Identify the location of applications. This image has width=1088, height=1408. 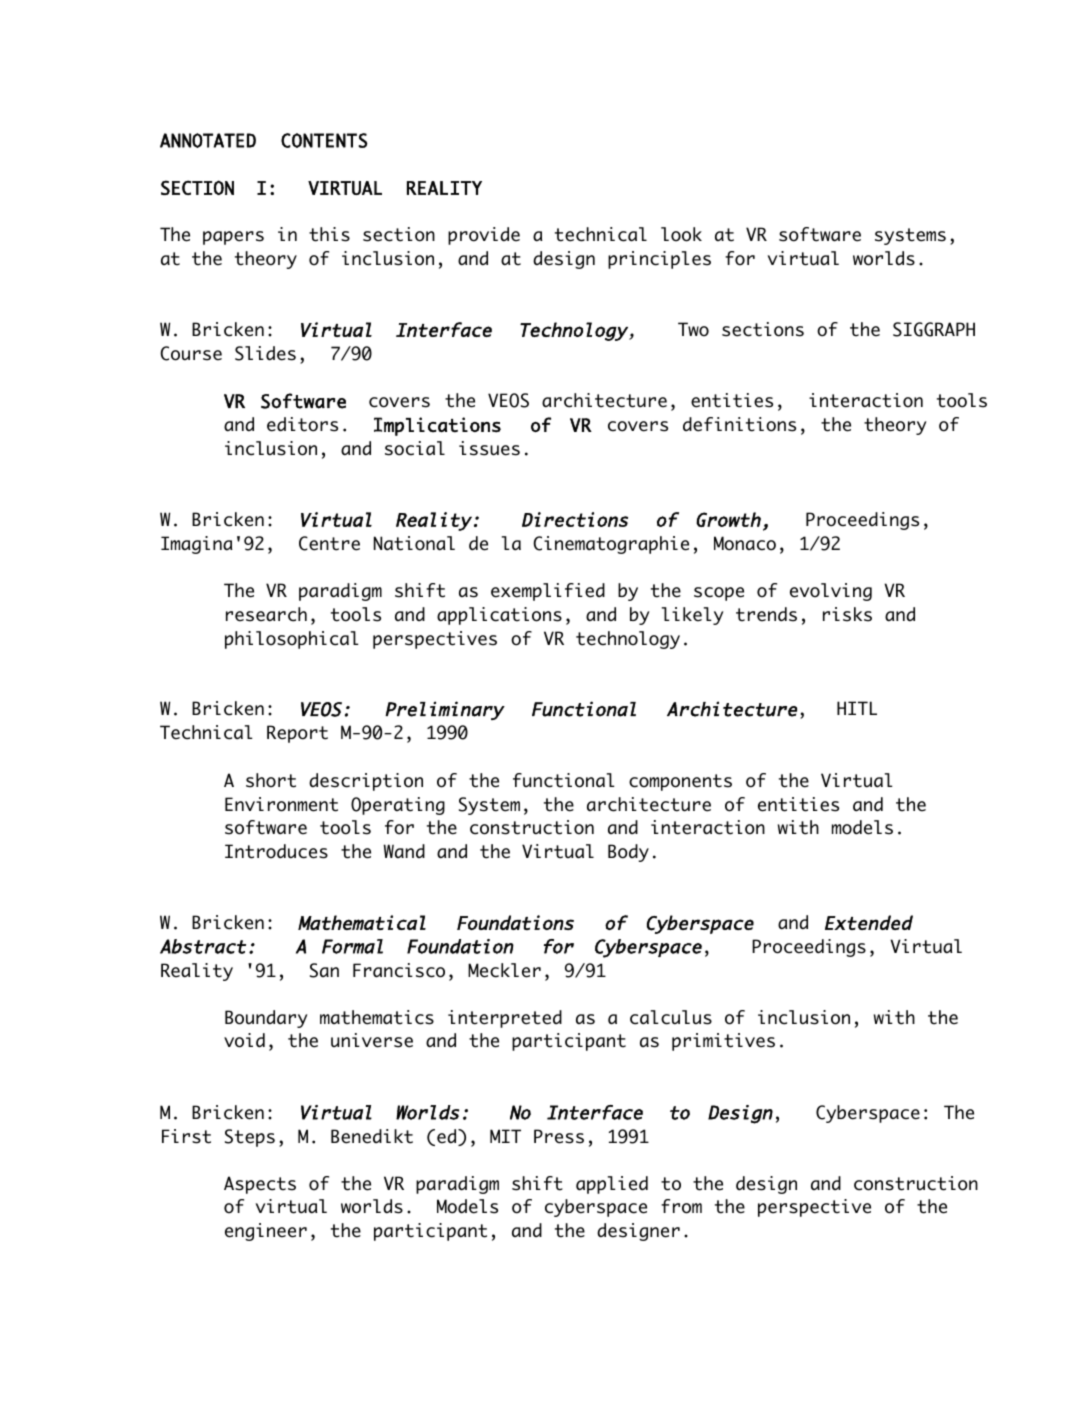
(499, 616).
